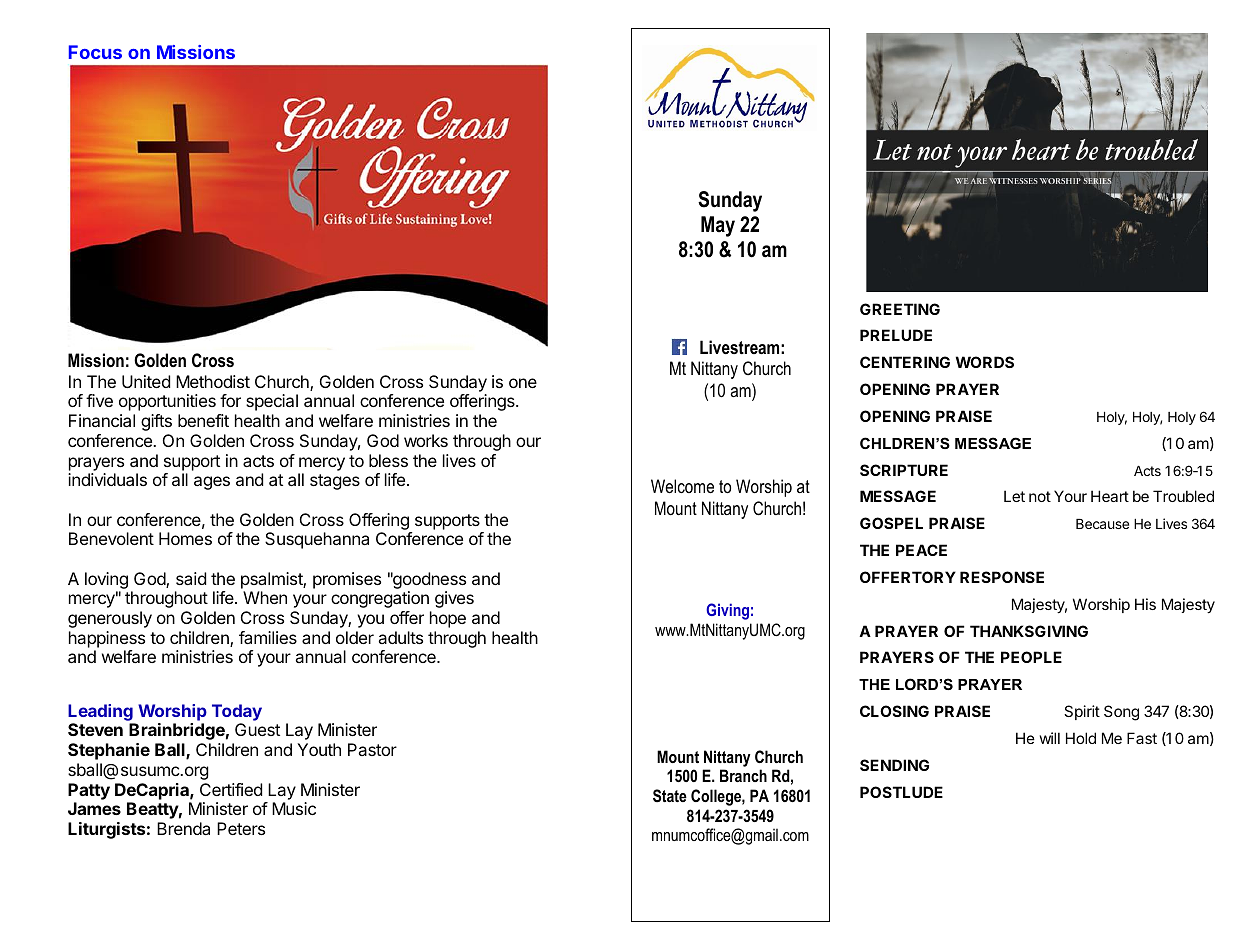  I want to click on not, so click(1040, 496).
